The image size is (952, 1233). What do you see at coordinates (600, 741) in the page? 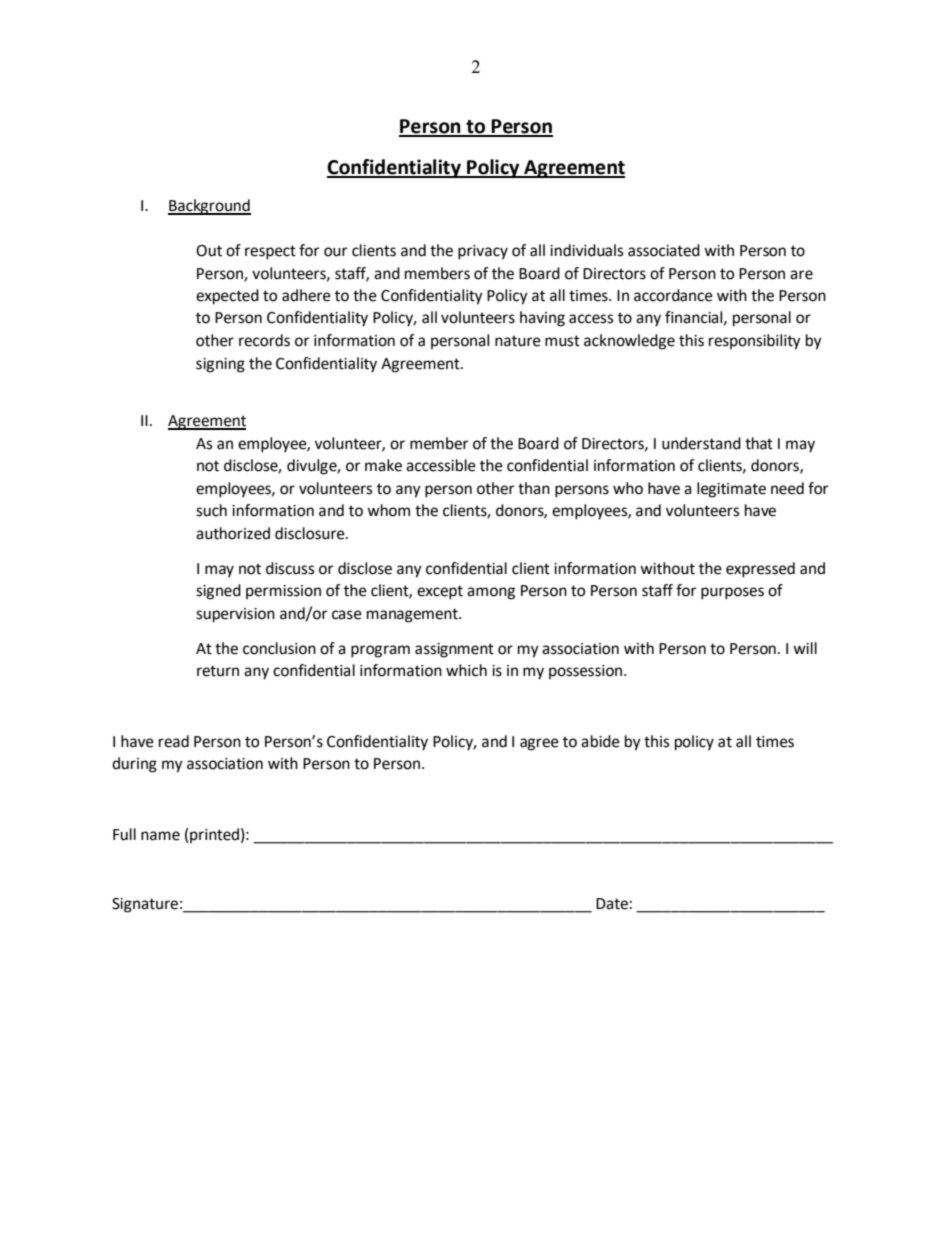
I see `abide` at bounding box center [600, 741].
